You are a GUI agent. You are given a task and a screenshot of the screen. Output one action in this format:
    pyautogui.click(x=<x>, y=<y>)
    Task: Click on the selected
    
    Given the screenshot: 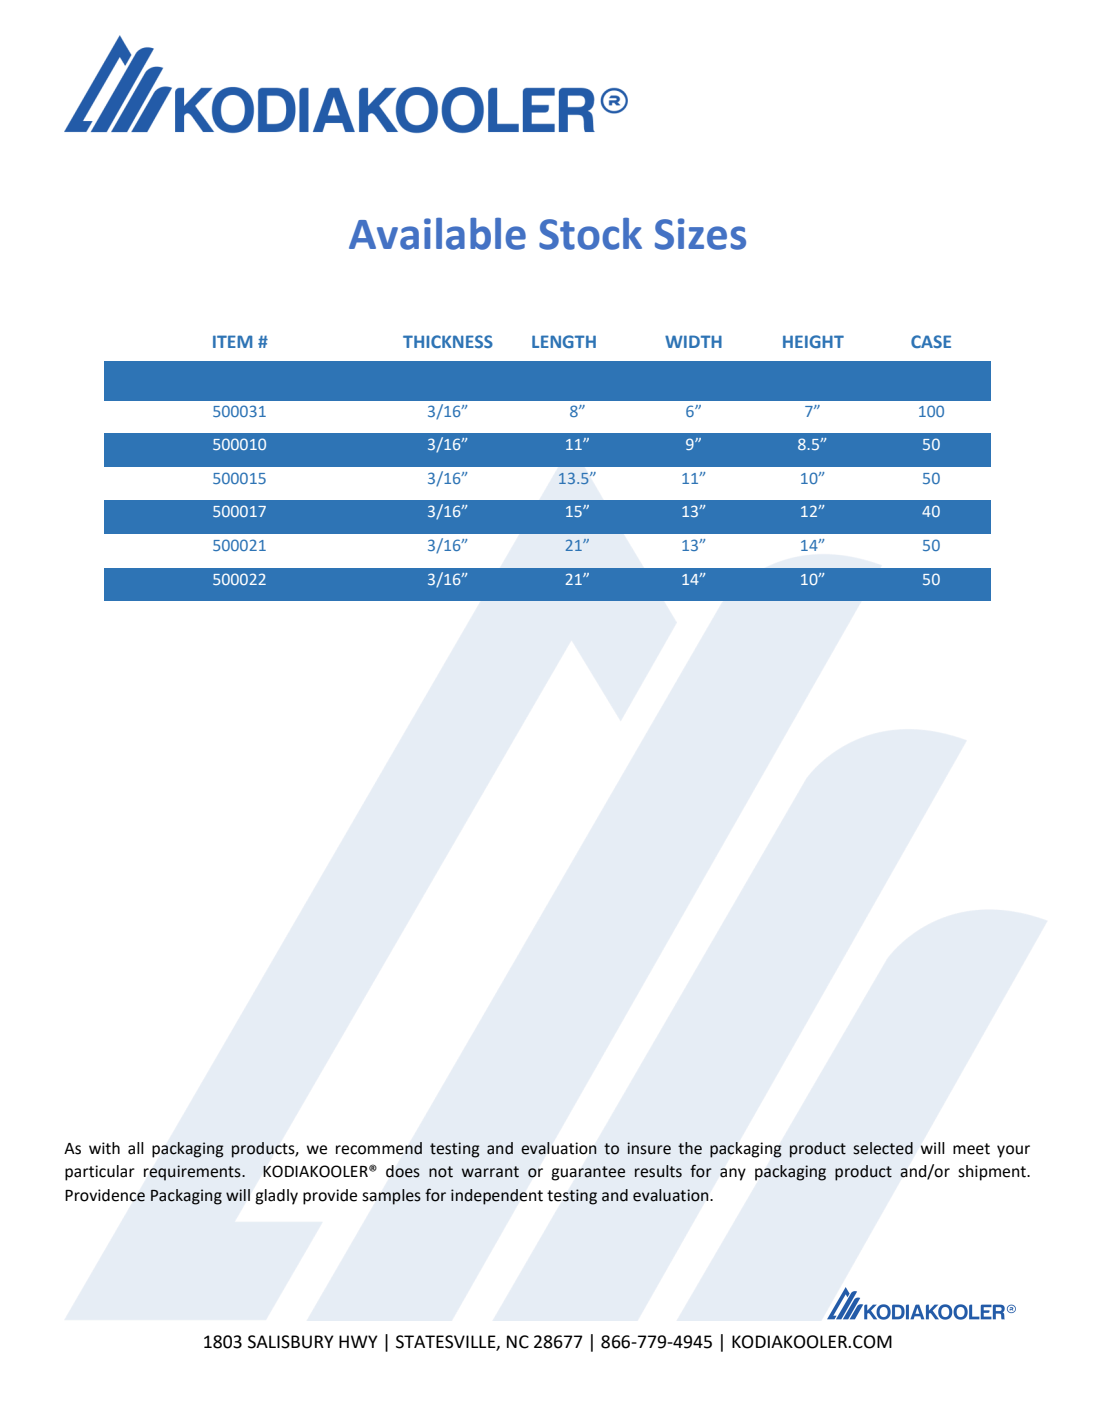 What is the action you would take?
    pyautogui.click(x=883, y=1148)
